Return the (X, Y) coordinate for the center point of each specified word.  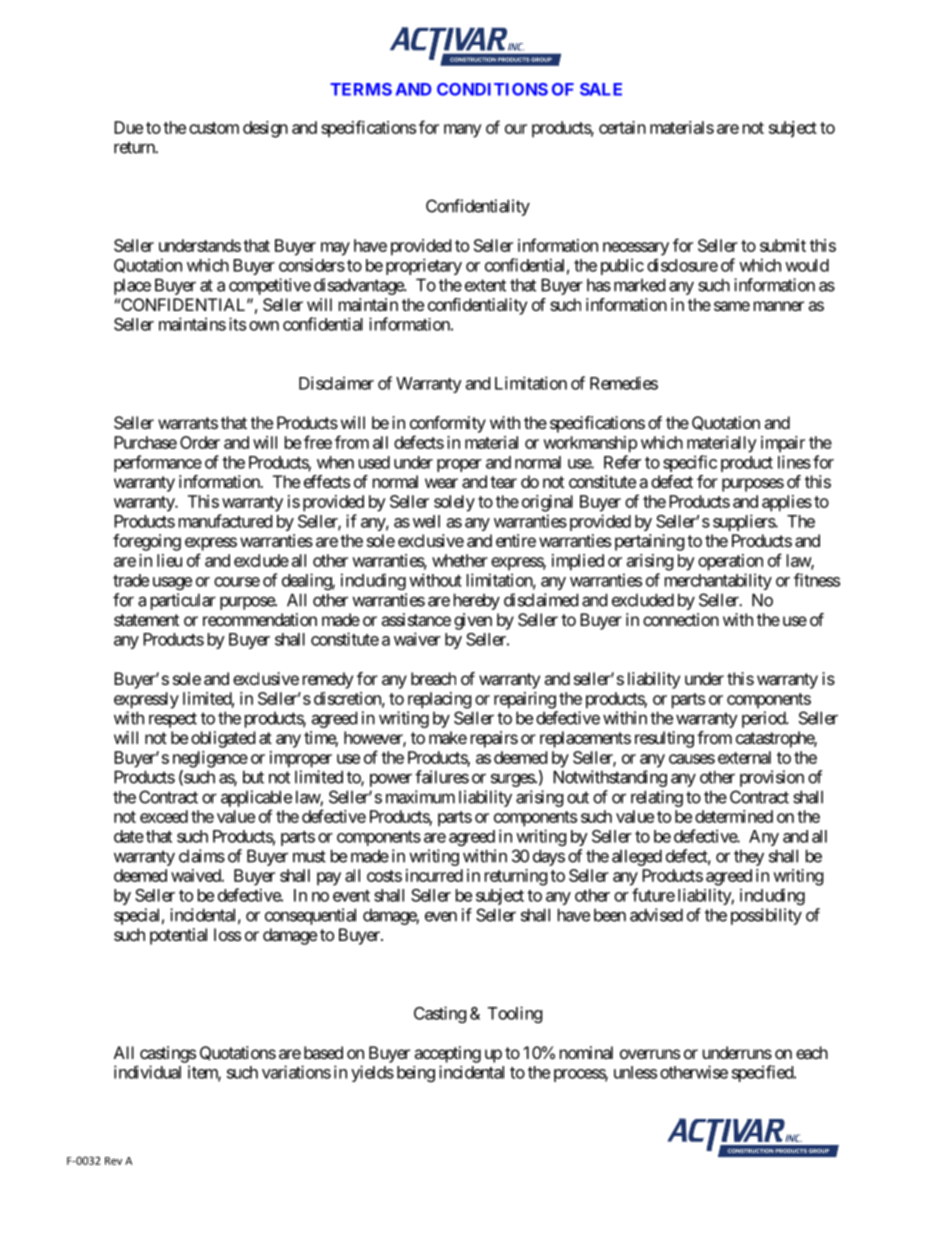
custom (214, 128)
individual (147, 1072)
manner (779, 306)
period (764, 719)
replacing (440, 700)
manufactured (225, 521)
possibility (766, 916)
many (463, 131)
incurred (434, 875)
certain (622, 127)
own (264, 326)
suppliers (744, 522)
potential (178, 936)
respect (173, 720)
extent (485, 285)
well (426, 521)
